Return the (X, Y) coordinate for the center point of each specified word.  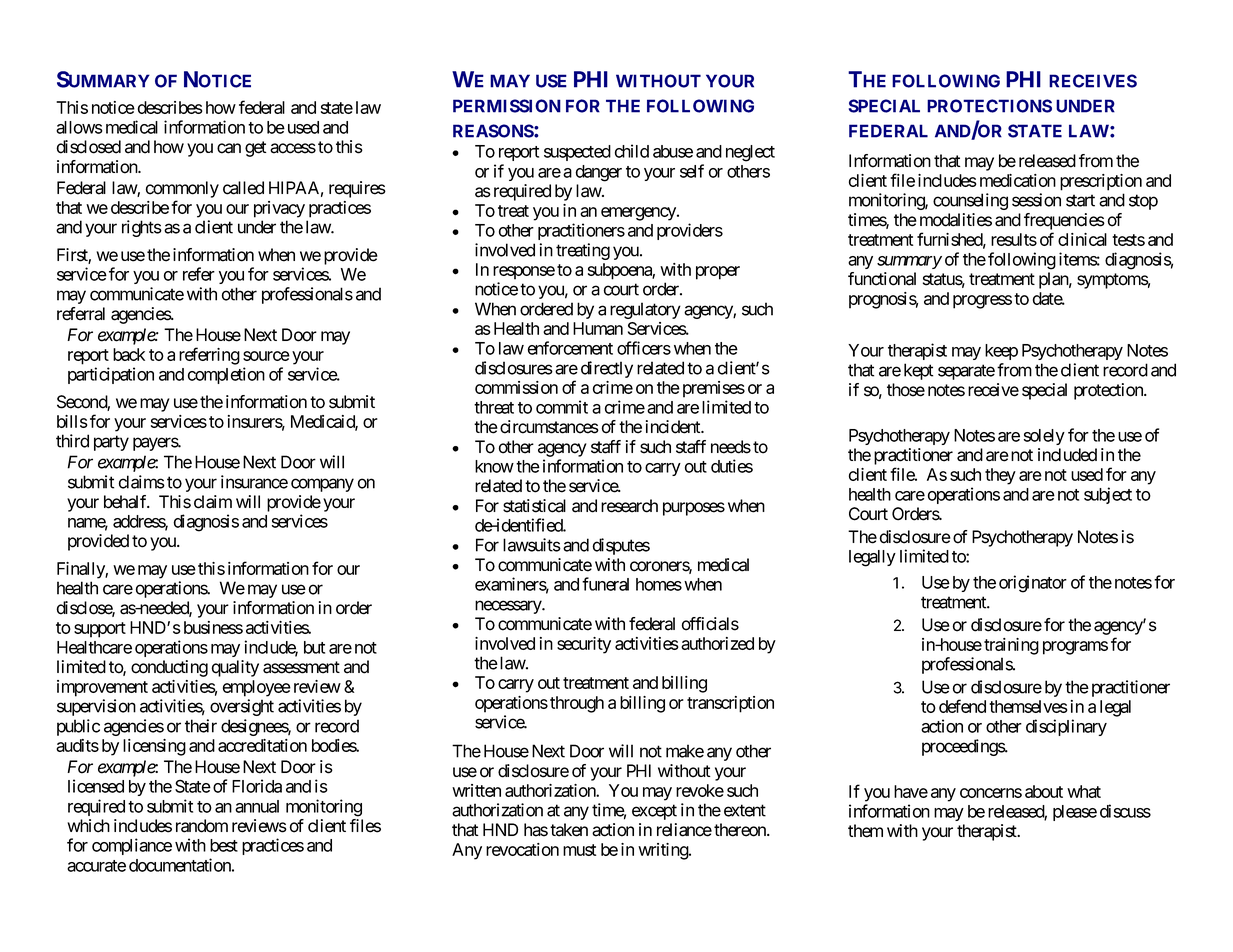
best (224, 845)
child (632, 151)
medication (1018, 180)
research (629, 506)
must (579, 850)
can (229, 148)
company (322, 485)
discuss (1125, 811)
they (1000, 476)
